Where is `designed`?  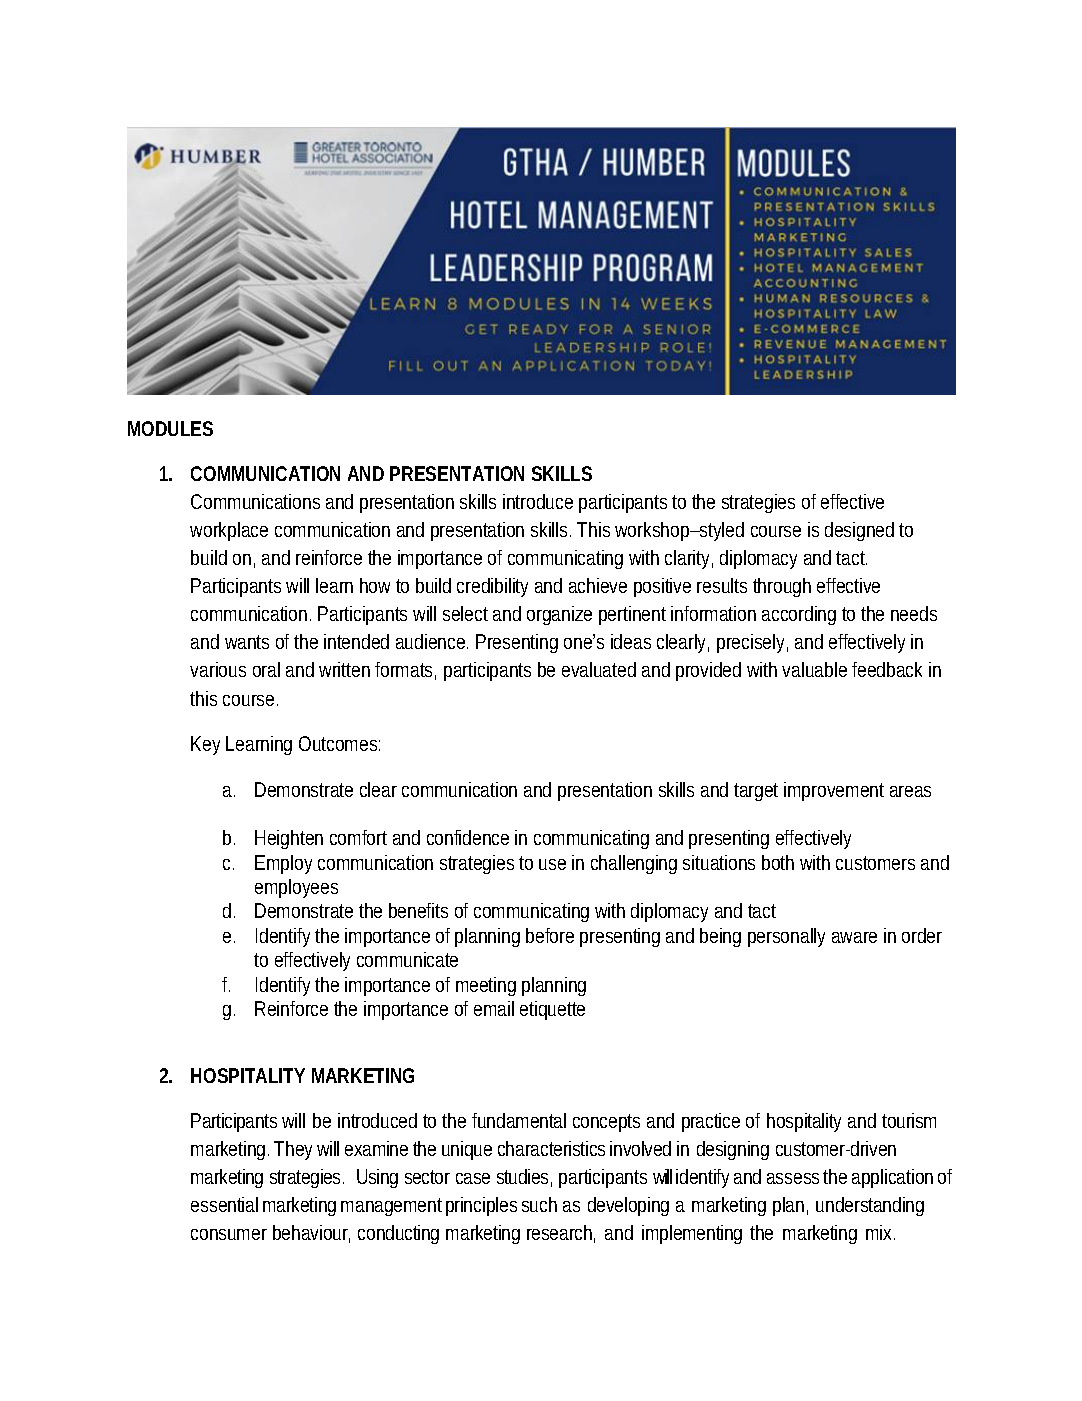 designed is located at coordinates (859, 531).
